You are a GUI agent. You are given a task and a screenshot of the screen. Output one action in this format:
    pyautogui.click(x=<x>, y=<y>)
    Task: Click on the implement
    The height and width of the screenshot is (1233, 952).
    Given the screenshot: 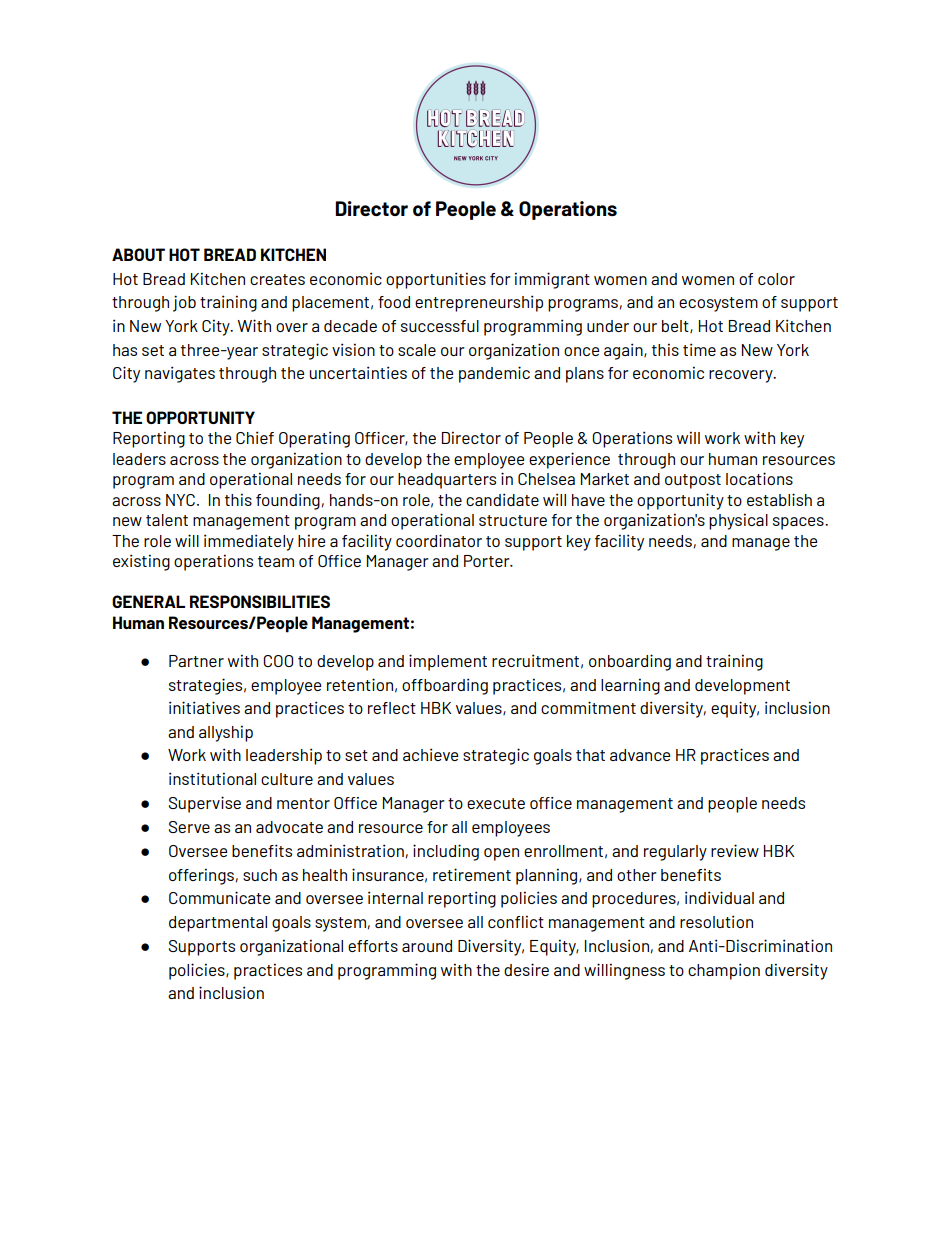 What is the action you would take?
    pyautogui.click(x=448, y=662)
